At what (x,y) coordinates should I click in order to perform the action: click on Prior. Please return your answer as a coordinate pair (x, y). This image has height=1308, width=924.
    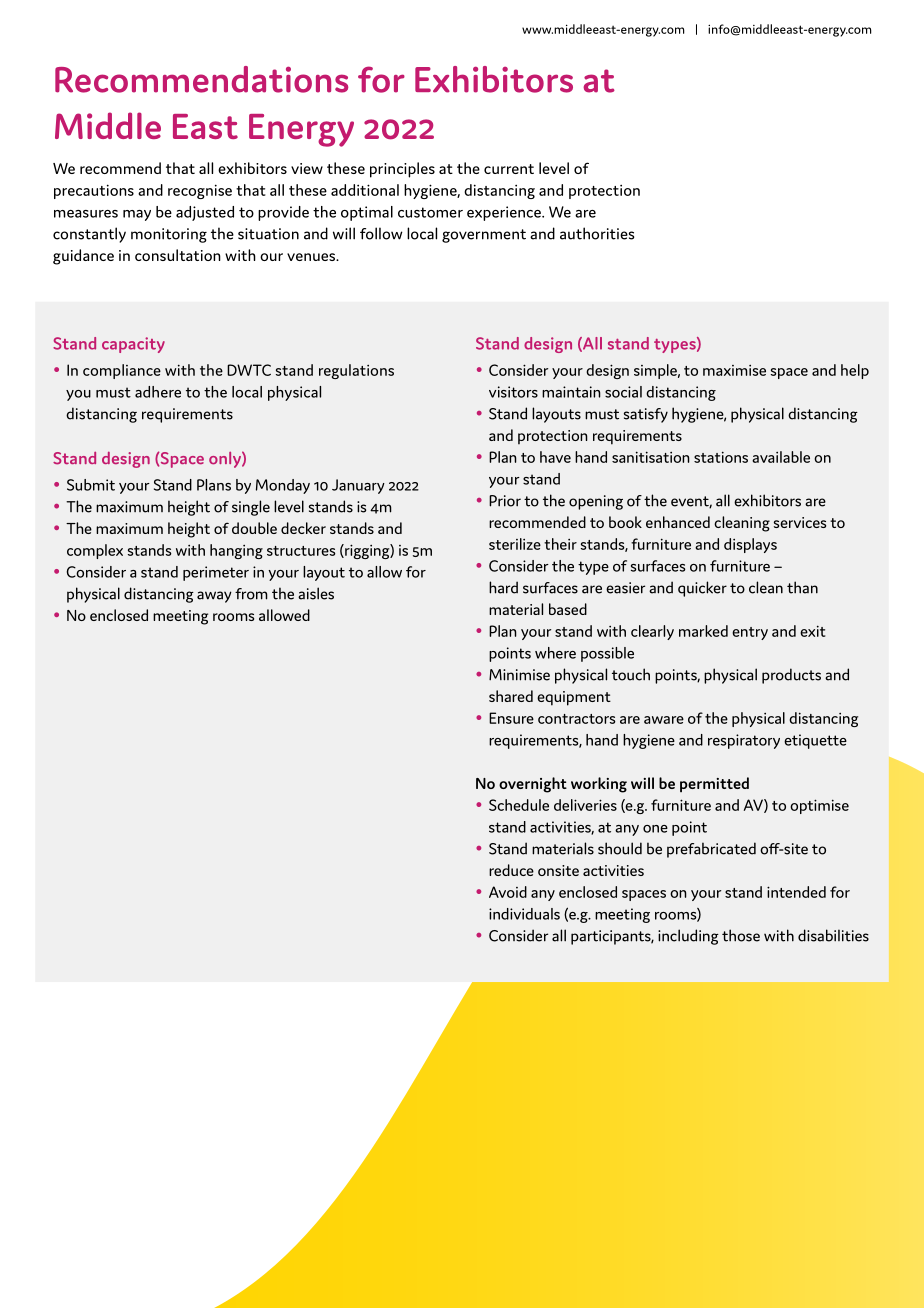
    Looking at the image, I should click on (505, 501).
